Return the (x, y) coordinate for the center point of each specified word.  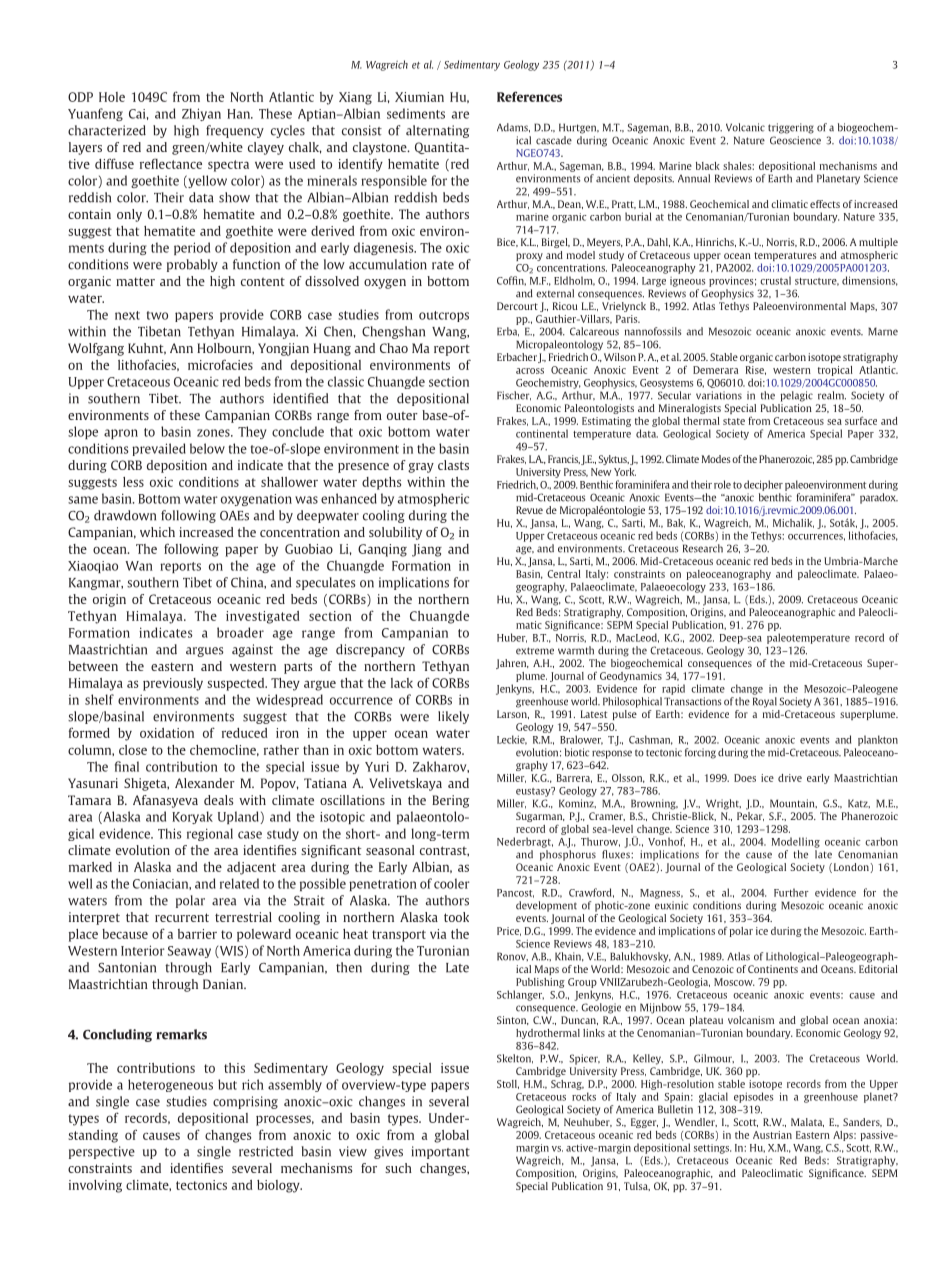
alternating (437, 131)
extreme (535, 651)
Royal (765, 702)
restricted (266, 1151)
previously (173, 684)
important (441, 1152)
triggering (791, 128)
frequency (235, 131)
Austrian (772, 1135)
